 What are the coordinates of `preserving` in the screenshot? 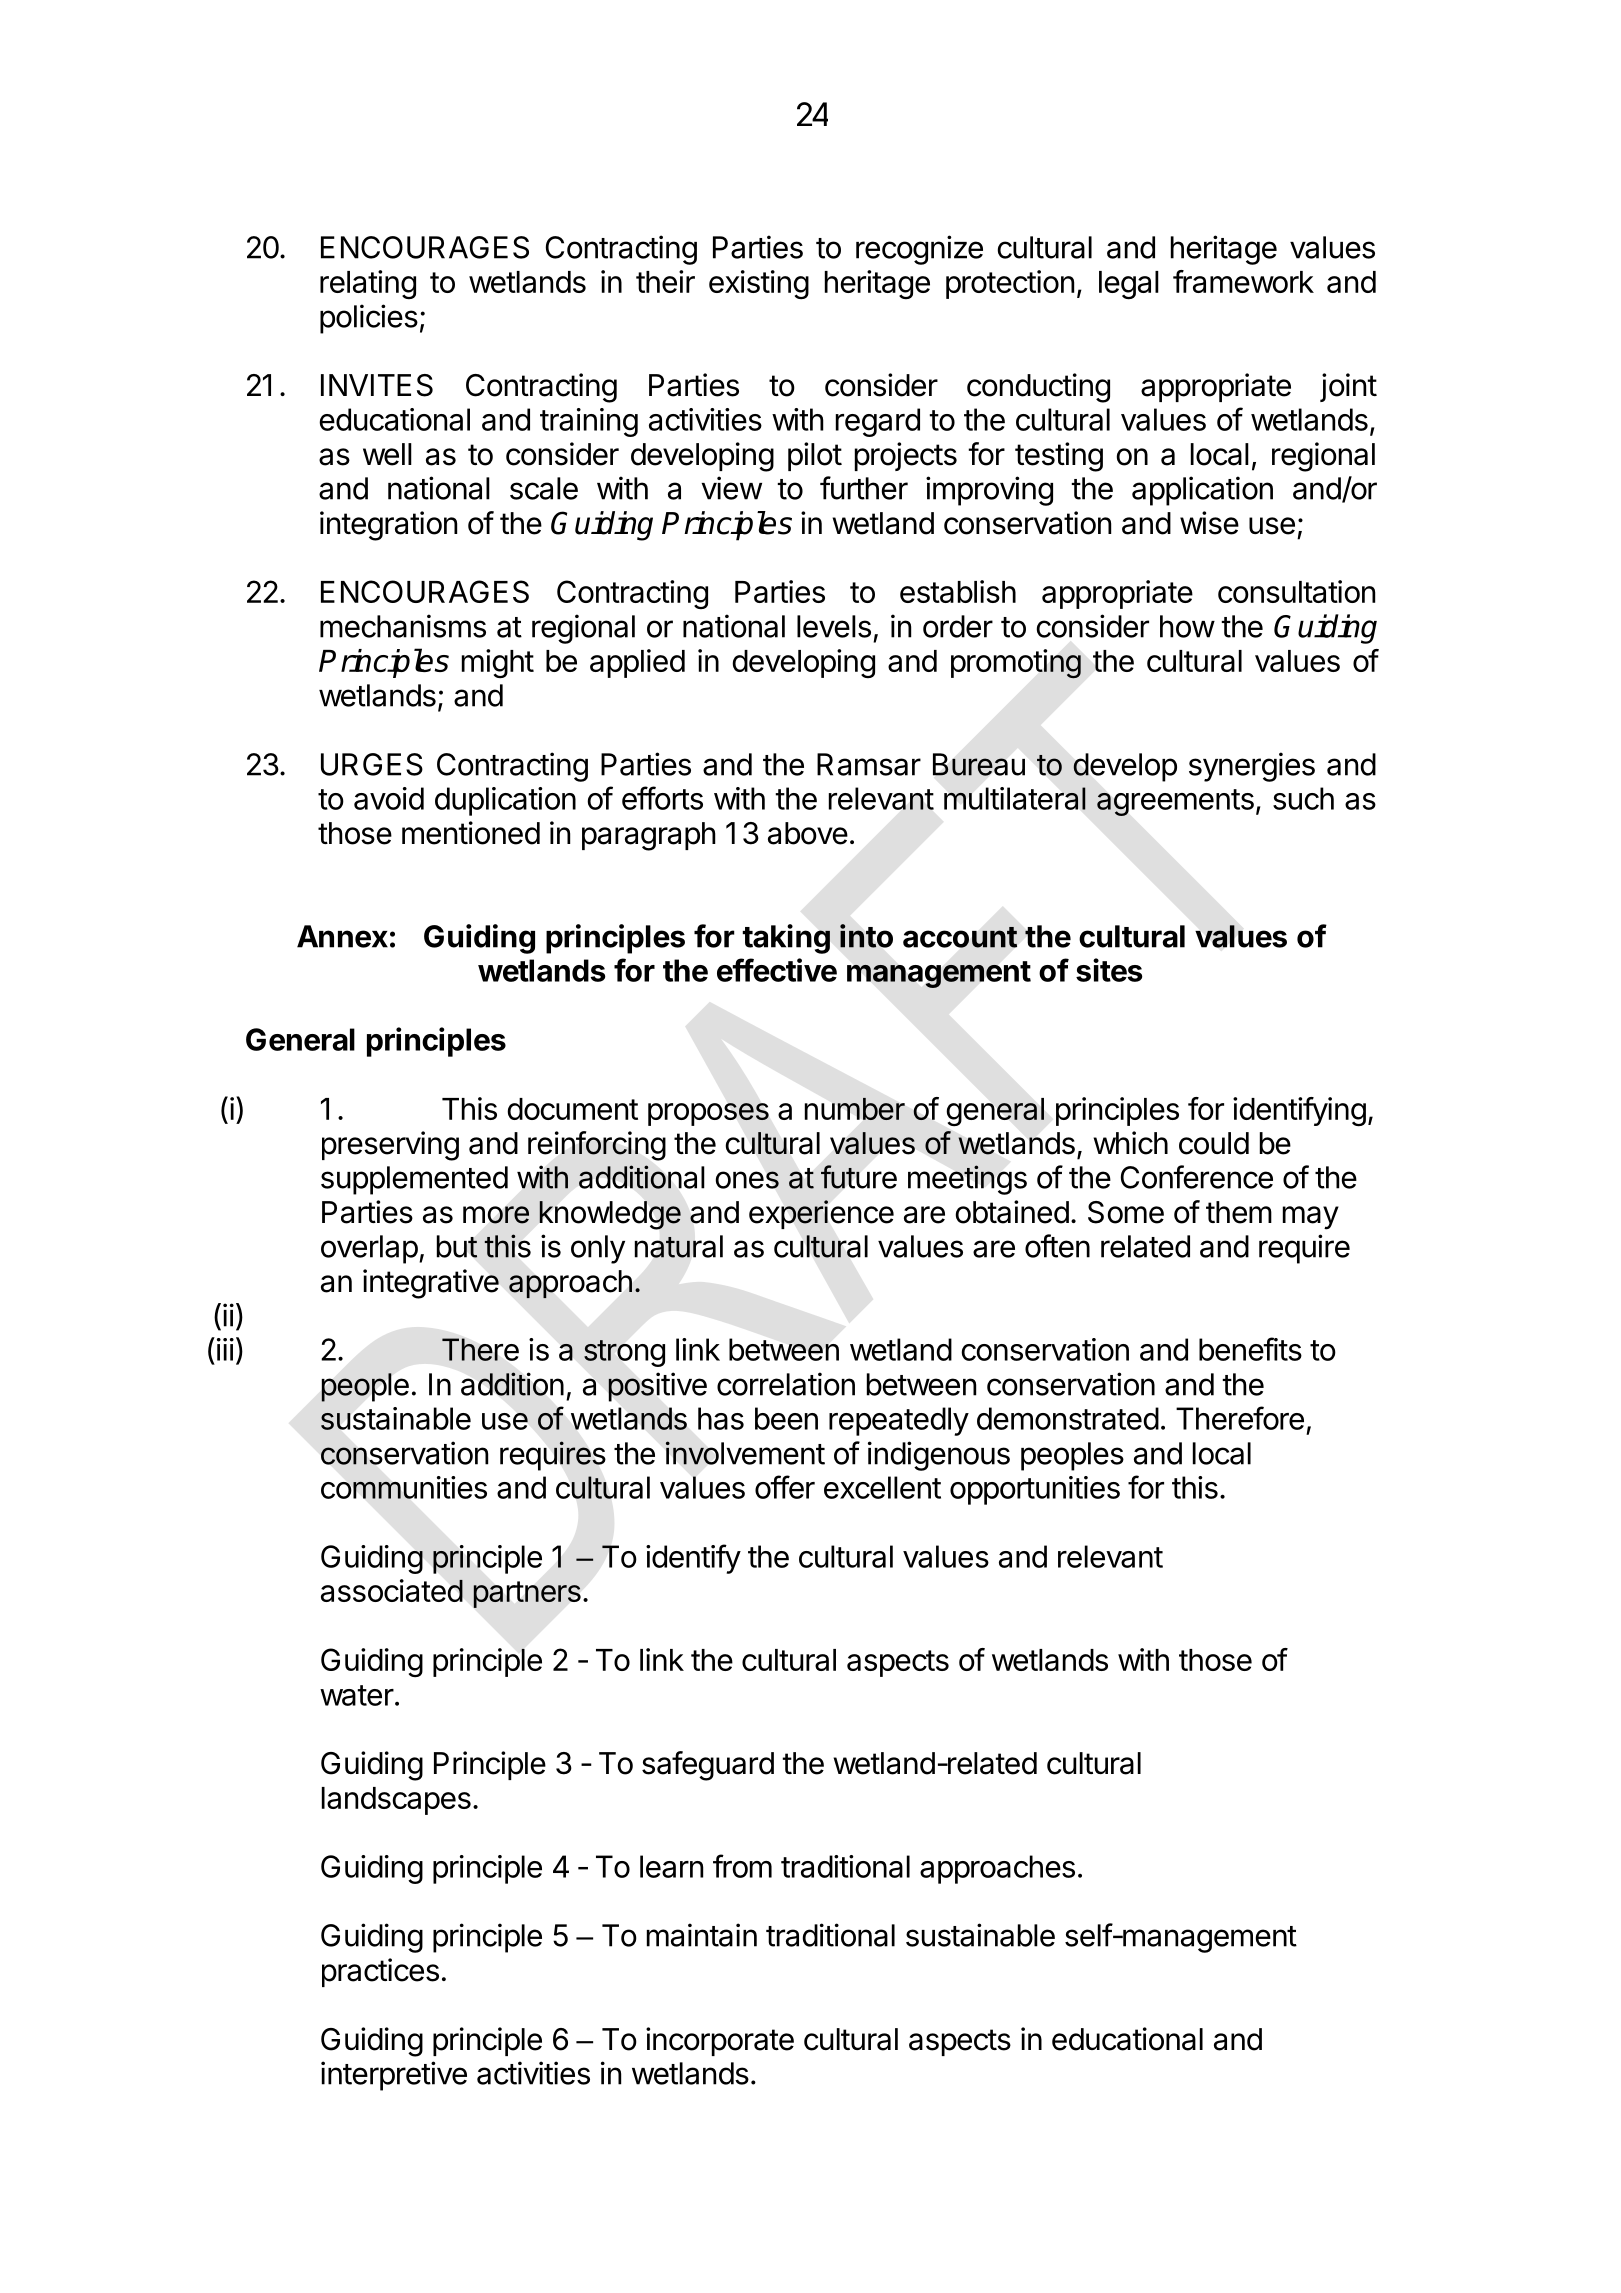 It's located at (390, 1146).
